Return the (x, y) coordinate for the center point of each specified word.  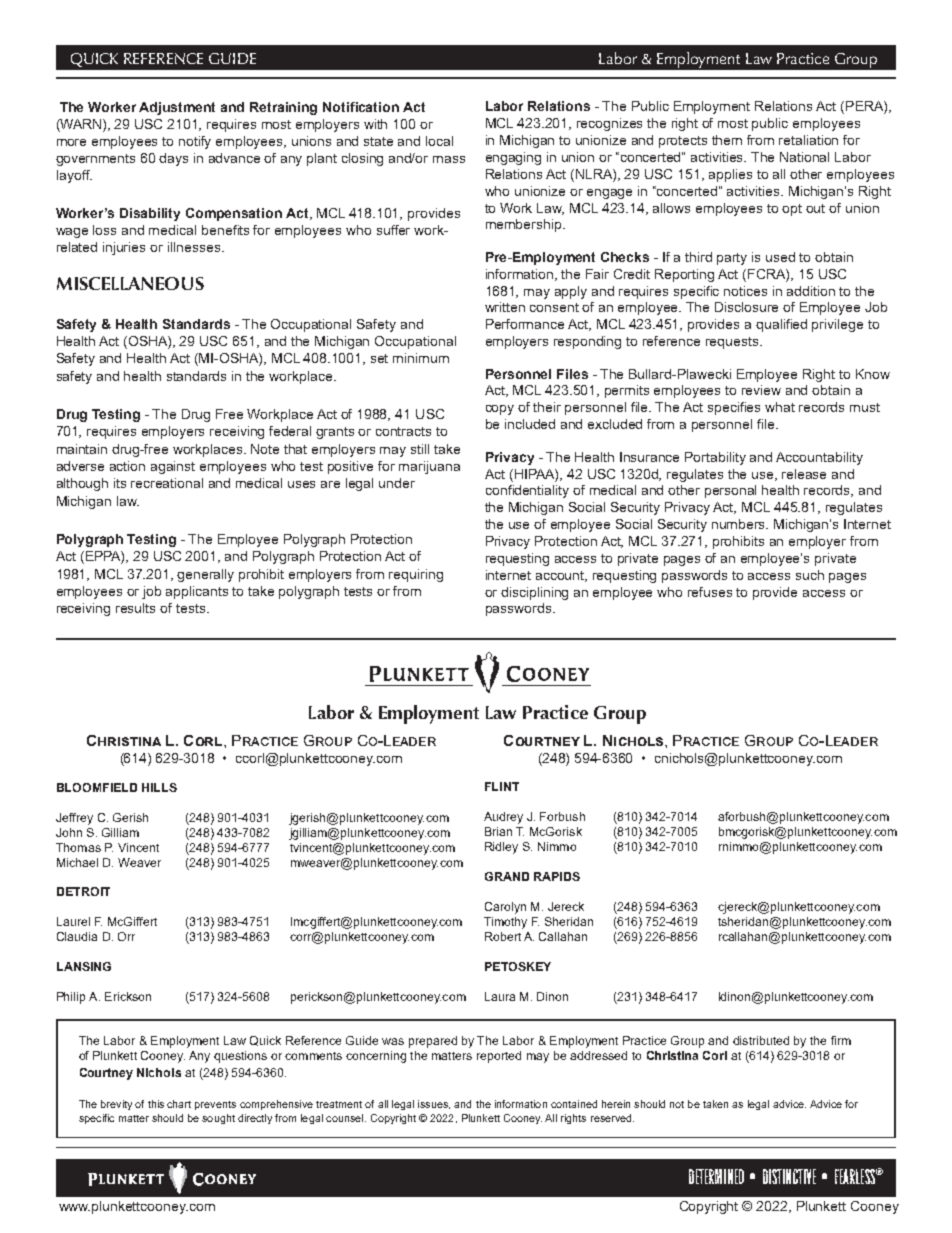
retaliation (808, 140)
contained (574, 1104)
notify (195, 142)
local (439, 141)
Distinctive (789, 1176)
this (156, 1104)
